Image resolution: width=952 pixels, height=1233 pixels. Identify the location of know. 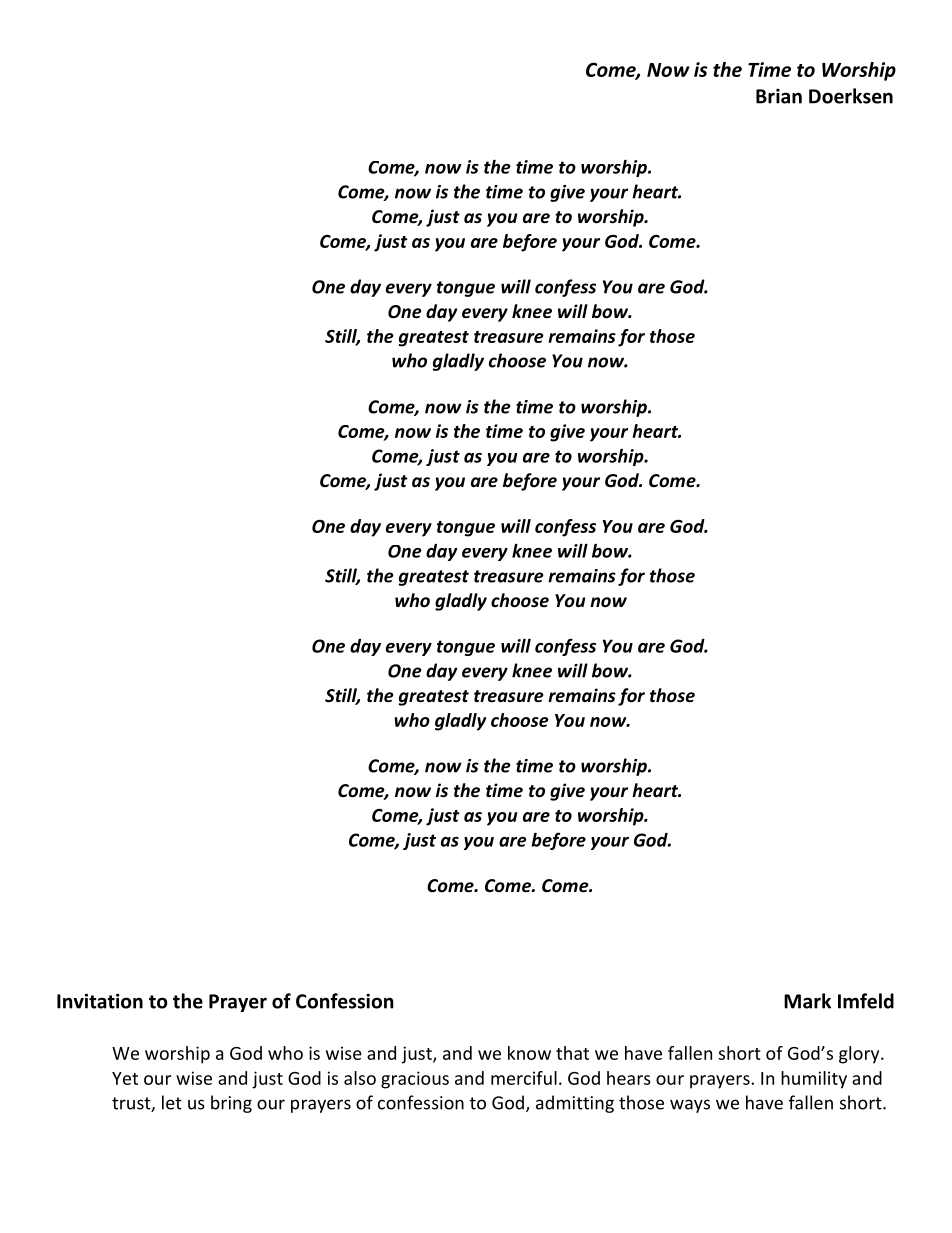
(529, 1053).
